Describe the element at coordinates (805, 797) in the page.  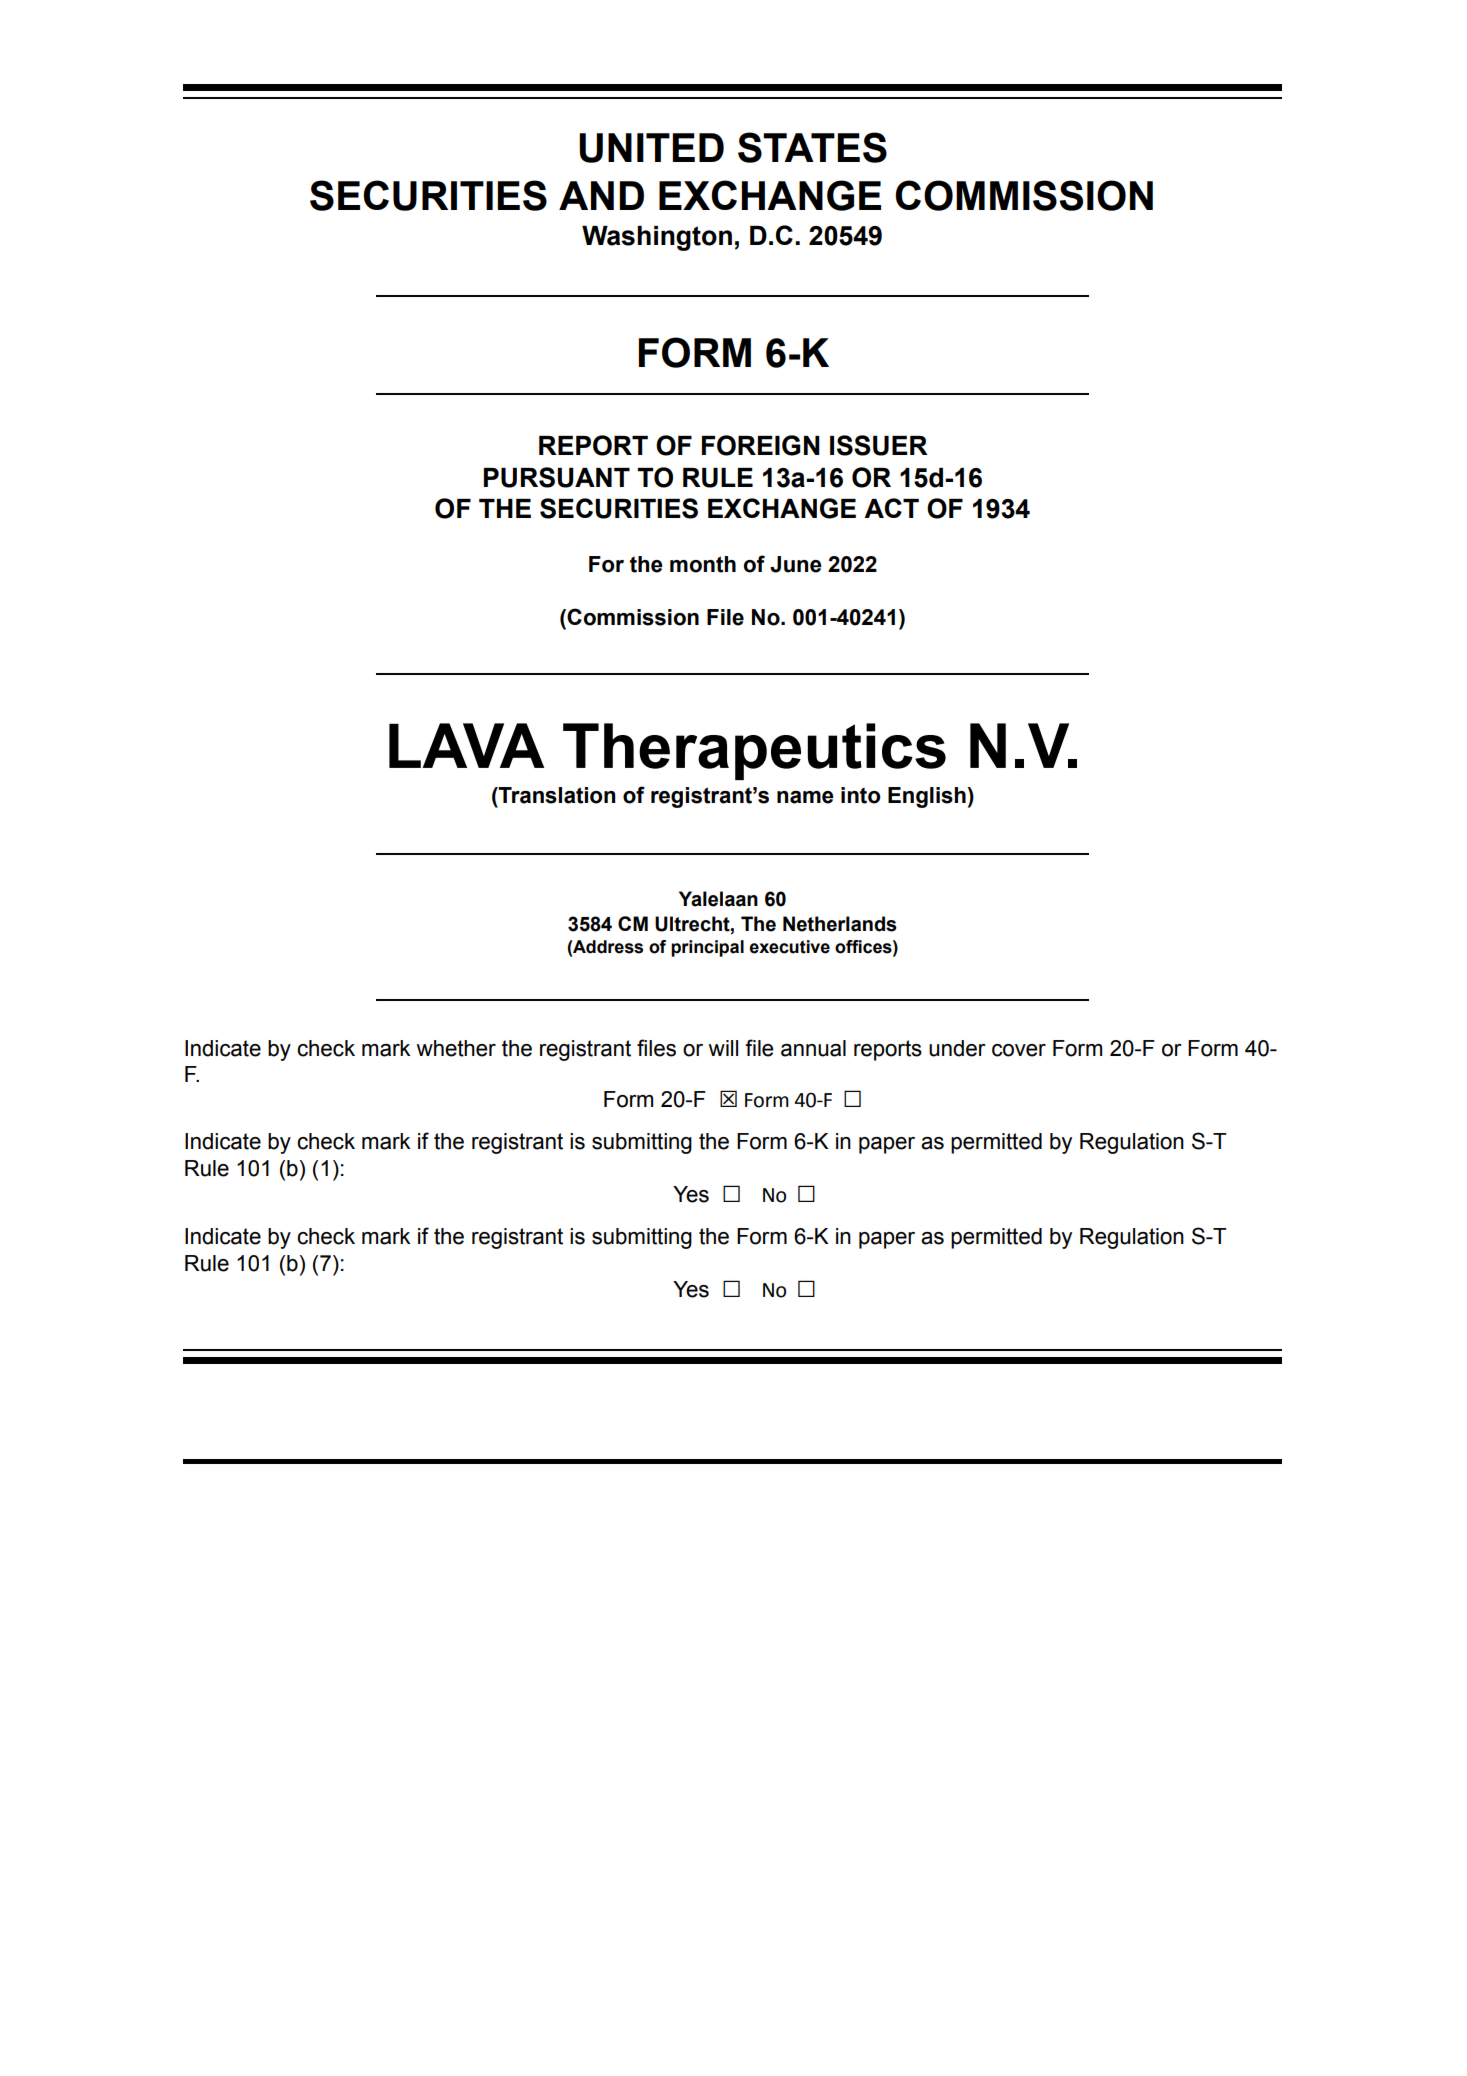
I see `name` at that location.
